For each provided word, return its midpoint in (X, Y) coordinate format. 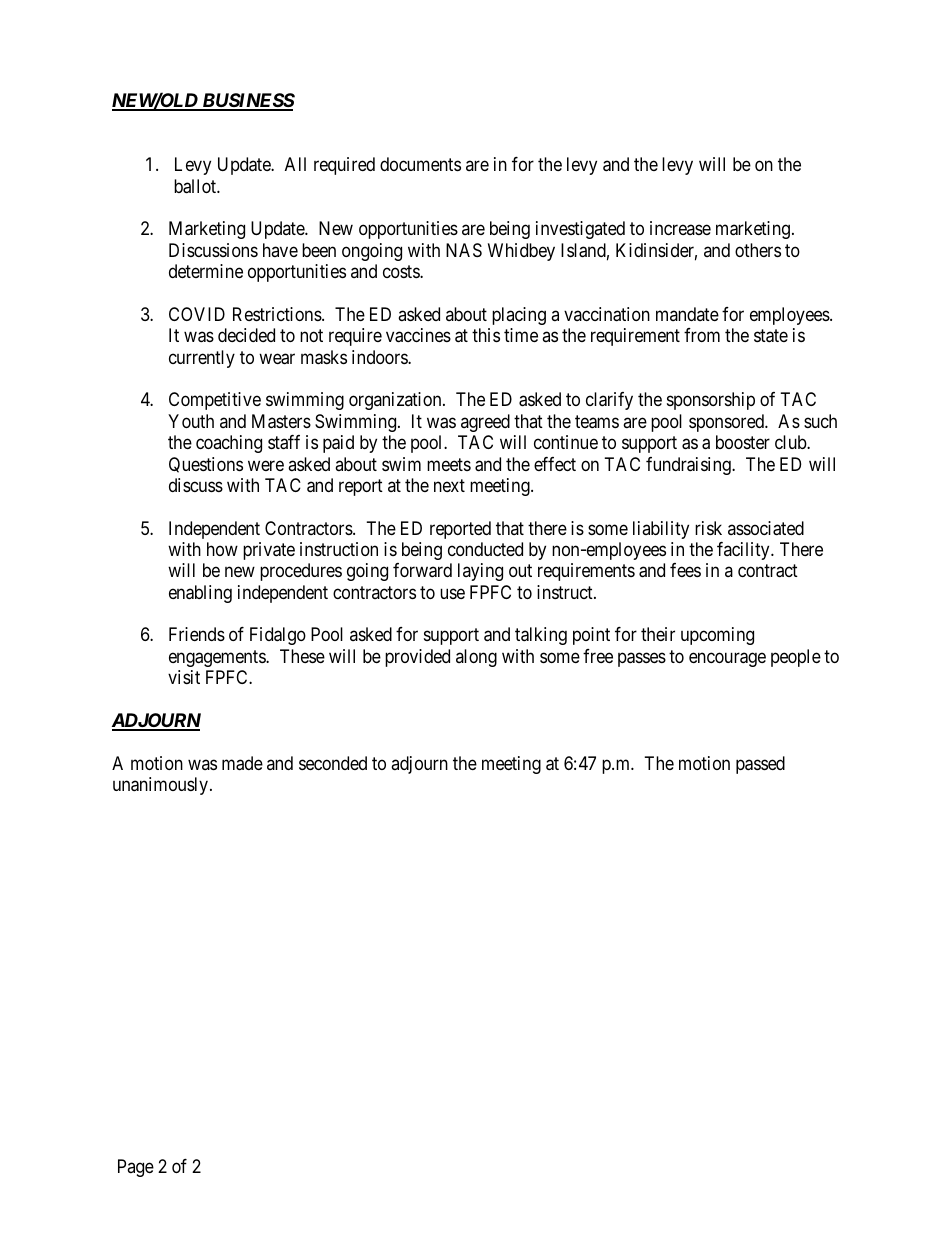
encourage (727, 659)
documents (420, 164)
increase (680, 228)
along (476, 658)
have (280, 250)
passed (760, 765)
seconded (333, 763)
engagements (218, 658)
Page (136, 1168)
